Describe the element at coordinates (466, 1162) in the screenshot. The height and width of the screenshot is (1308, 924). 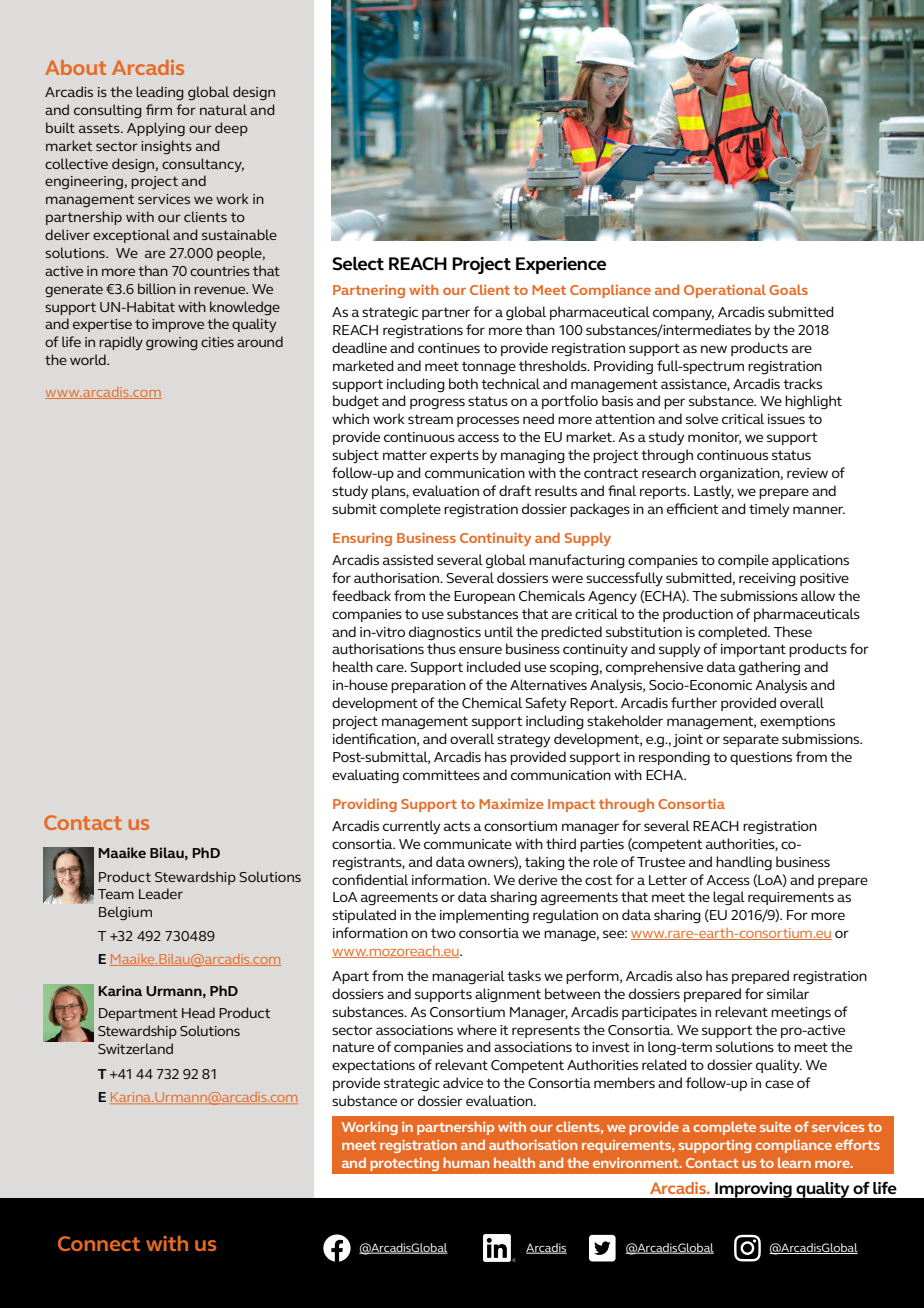
I see `human` at that location.
